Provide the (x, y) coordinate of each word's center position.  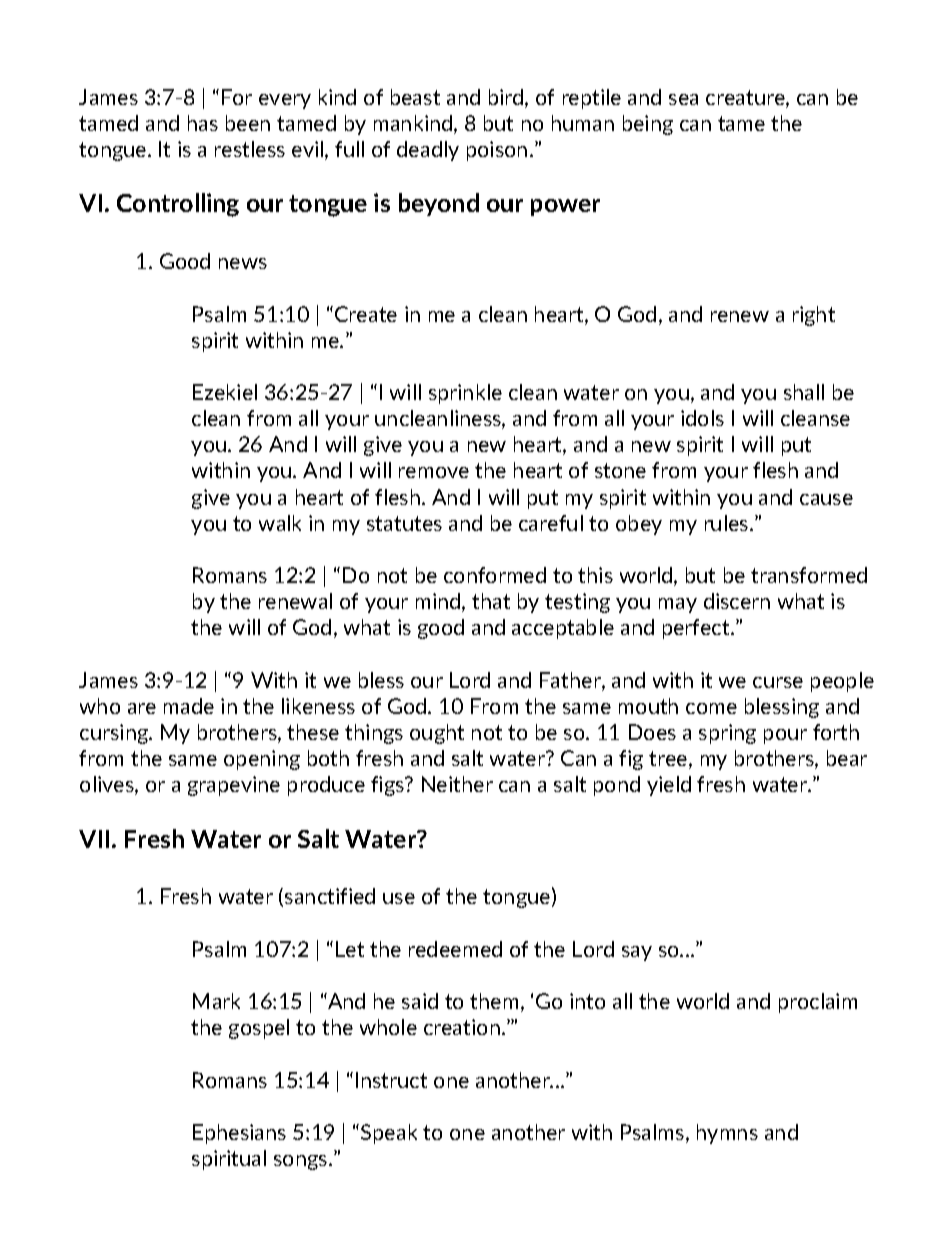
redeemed (455, 949)
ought (437, 734)
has (203, 123)
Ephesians (239, 1134)
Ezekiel (225, 392)
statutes (404, 523)
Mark (216, 1001)
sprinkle (465, 394)
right (814, 316)
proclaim (818, 1003)
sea (683, 99)
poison (497, 151)
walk (280, 523)
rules (728, 523)
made (189, 706)
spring (727, 734)
